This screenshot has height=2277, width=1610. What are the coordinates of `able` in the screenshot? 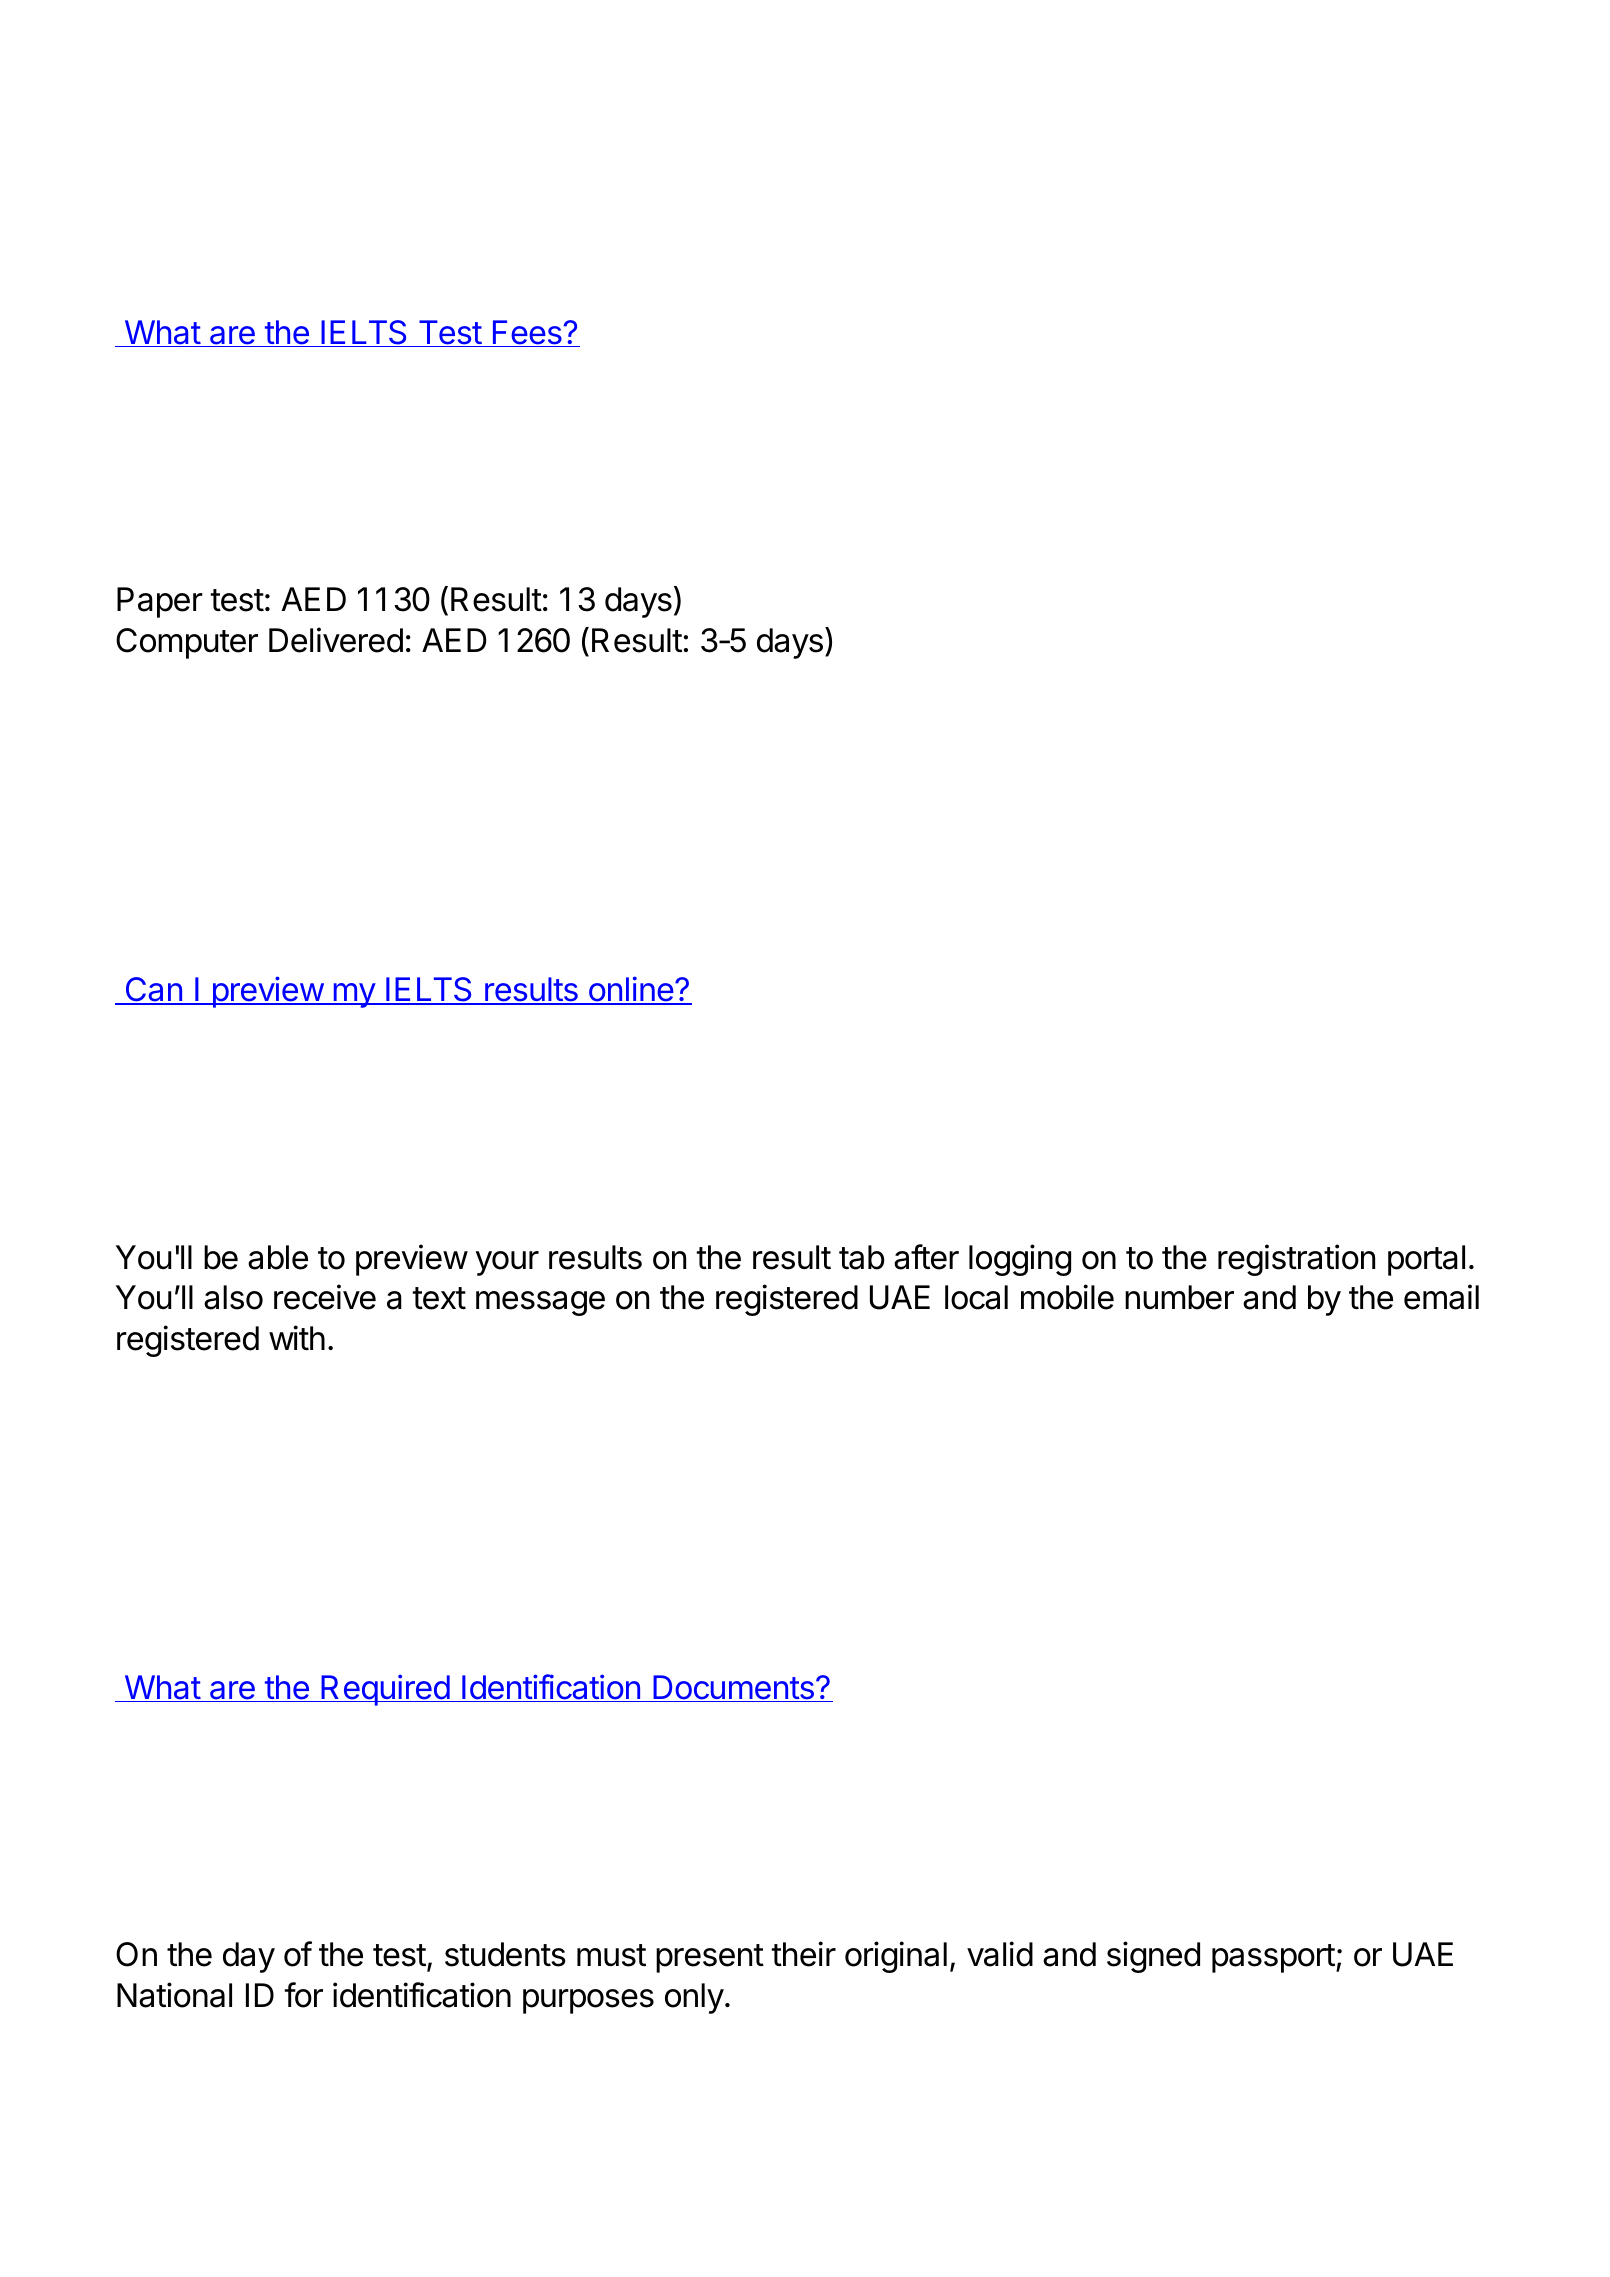 It's located at (278, 1257).
